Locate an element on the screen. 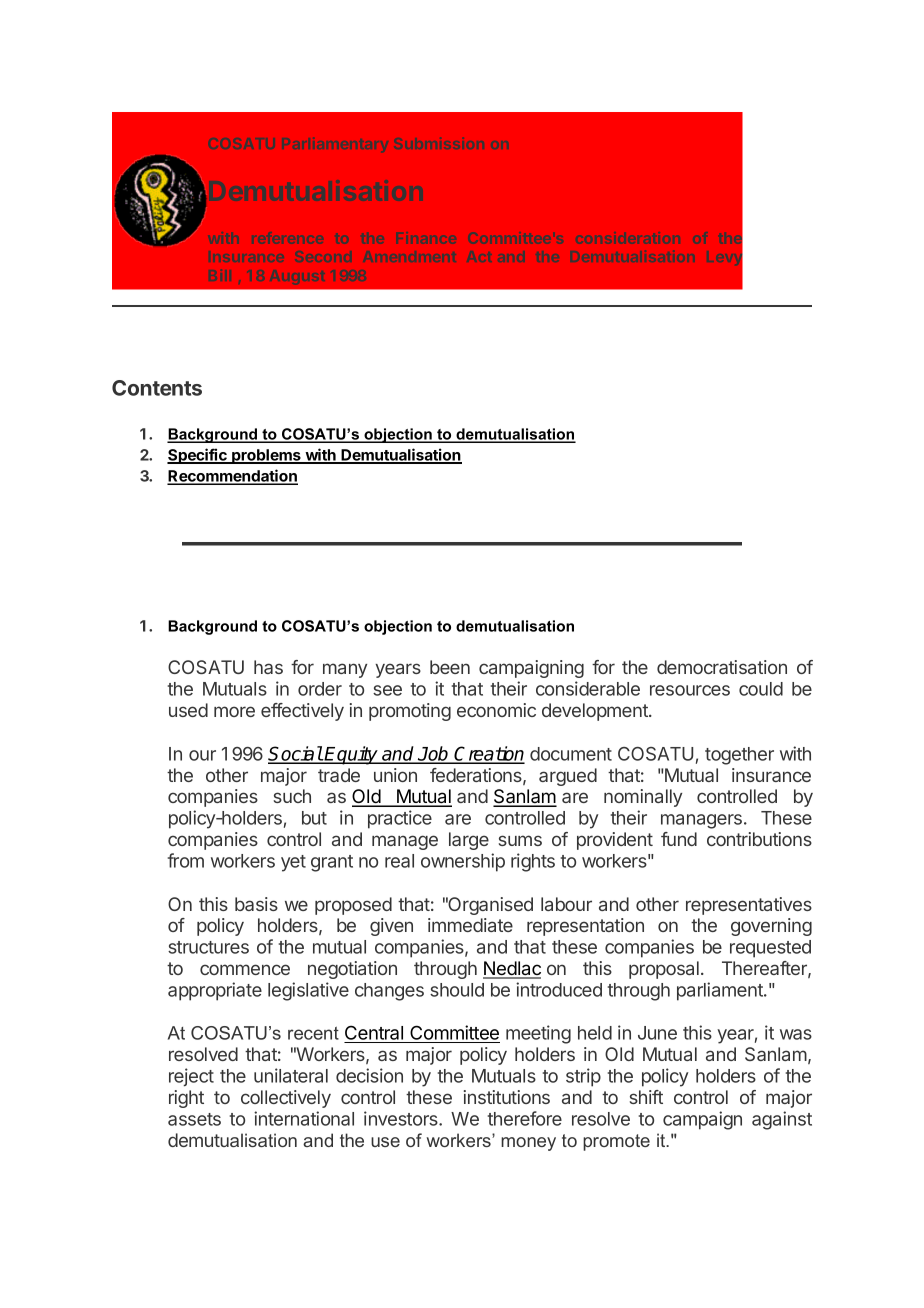 The image size is (924, 1308). more is located at coordinates (234, 711).
